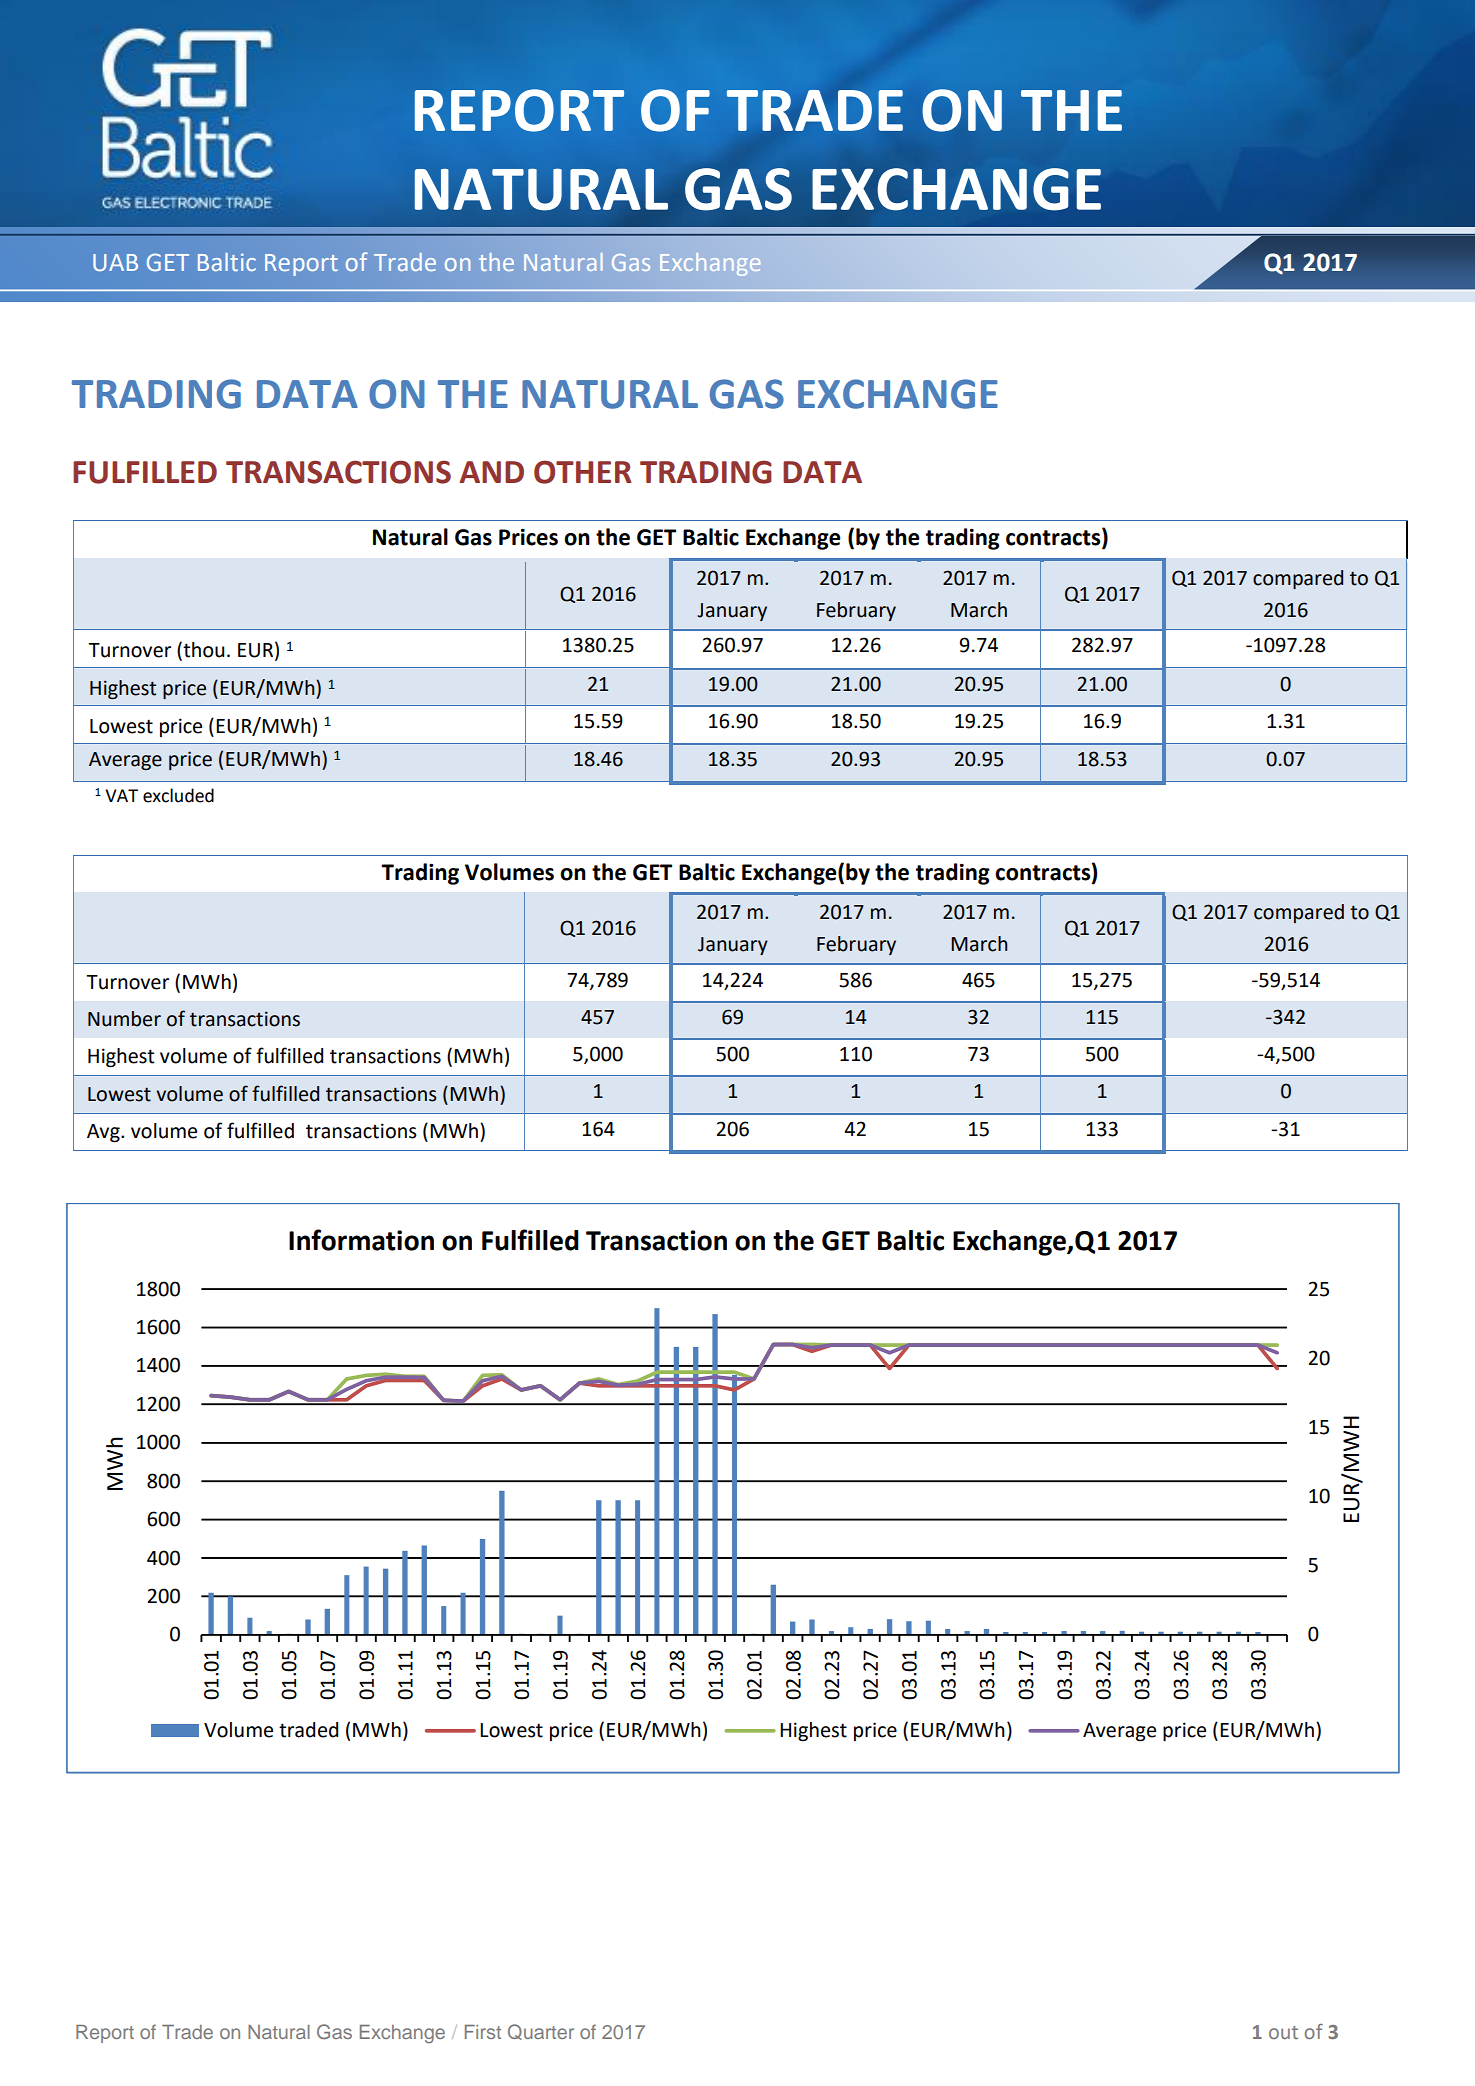 The height and width of the screenshot is (2086, 1475). Describe the element at coordinates (361, 1240) in the screenshot. I see `Information` at that location.
